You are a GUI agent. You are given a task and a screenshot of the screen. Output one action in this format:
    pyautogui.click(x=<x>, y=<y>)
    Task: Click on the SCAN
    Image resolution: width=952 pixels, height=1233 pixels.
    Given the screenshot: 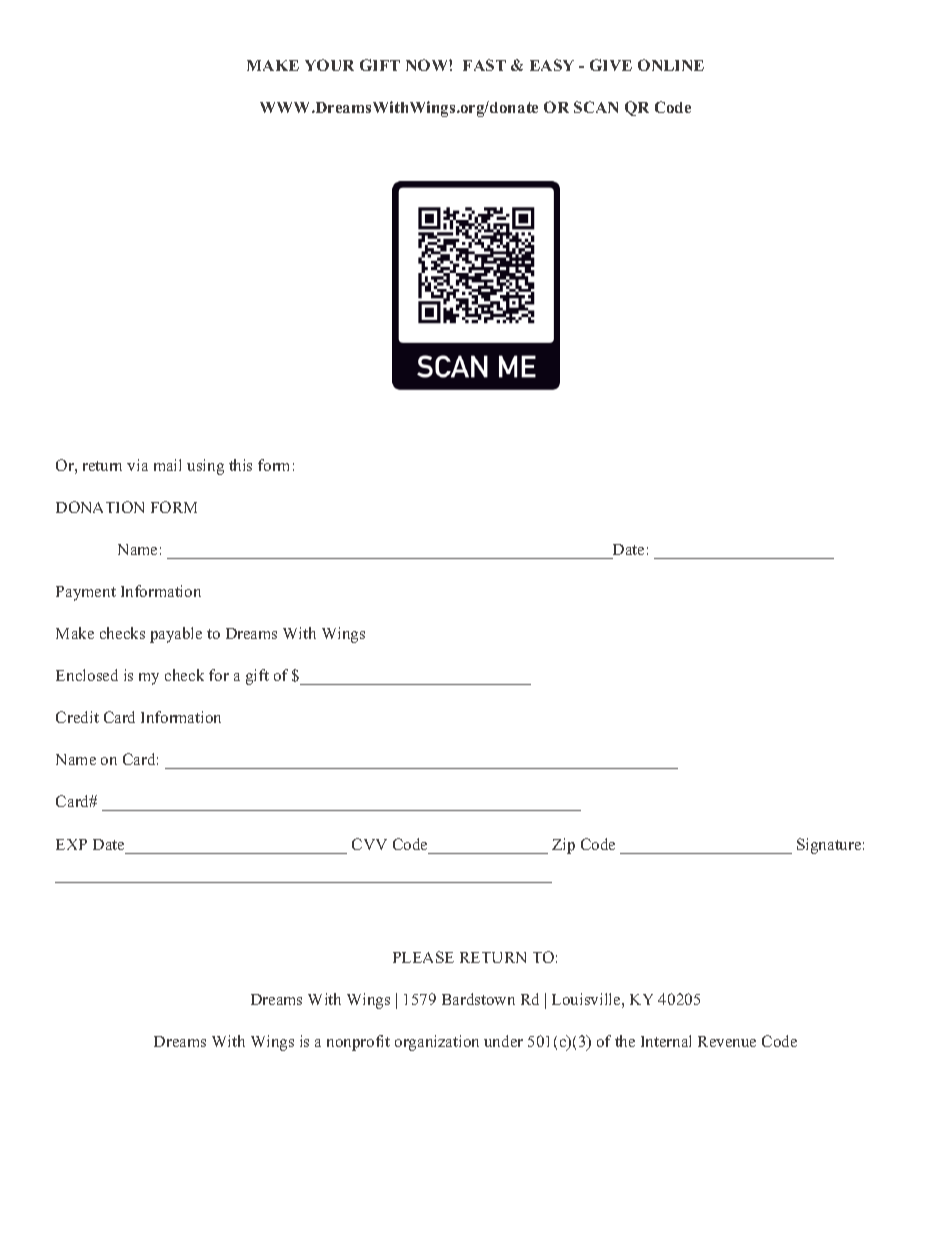 What is the action you would take?
    pyautogui.click(x=596, y=107)
